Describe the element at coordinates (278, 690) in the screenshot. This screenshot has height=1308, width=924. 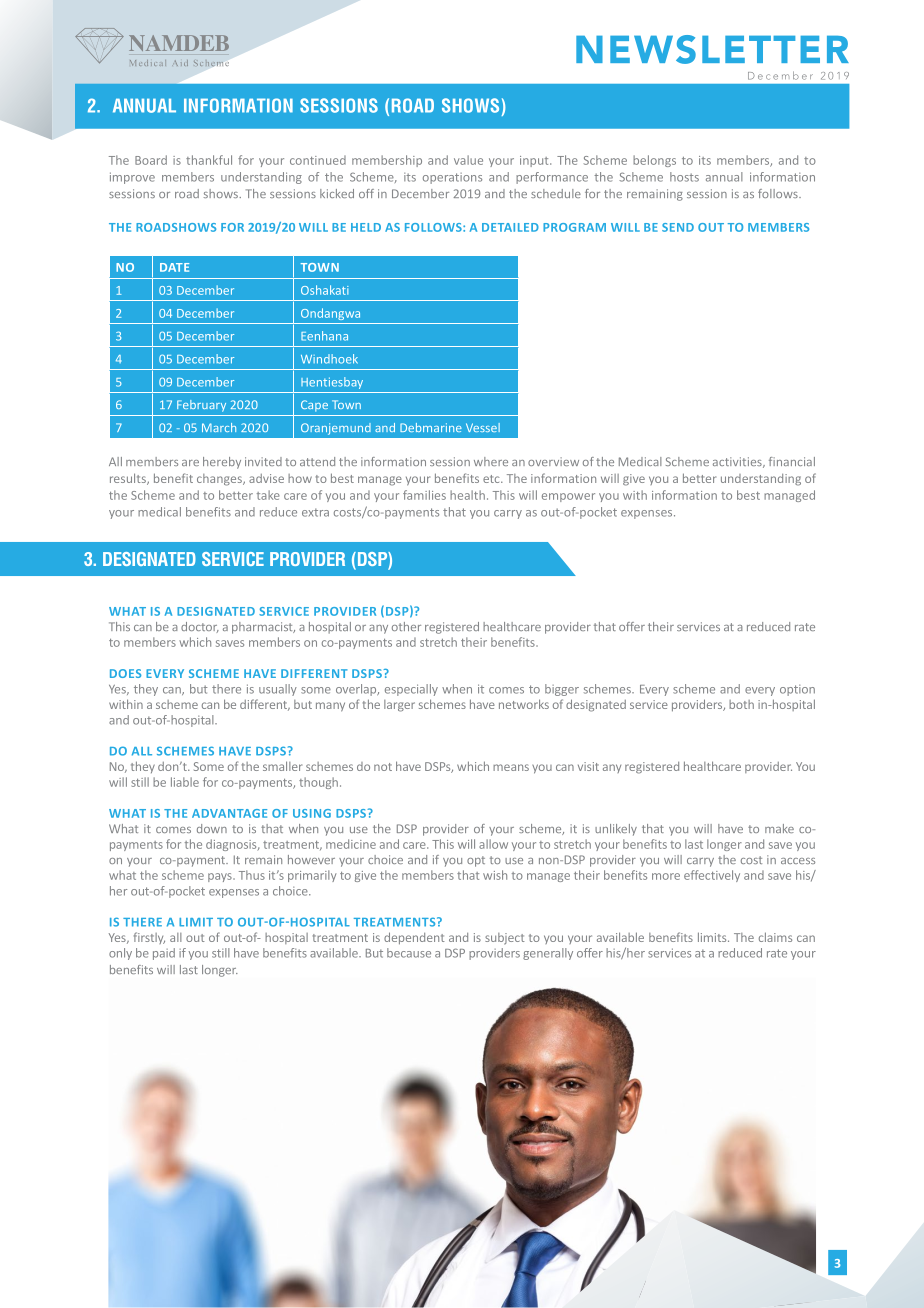
I see `usually` at that location.
